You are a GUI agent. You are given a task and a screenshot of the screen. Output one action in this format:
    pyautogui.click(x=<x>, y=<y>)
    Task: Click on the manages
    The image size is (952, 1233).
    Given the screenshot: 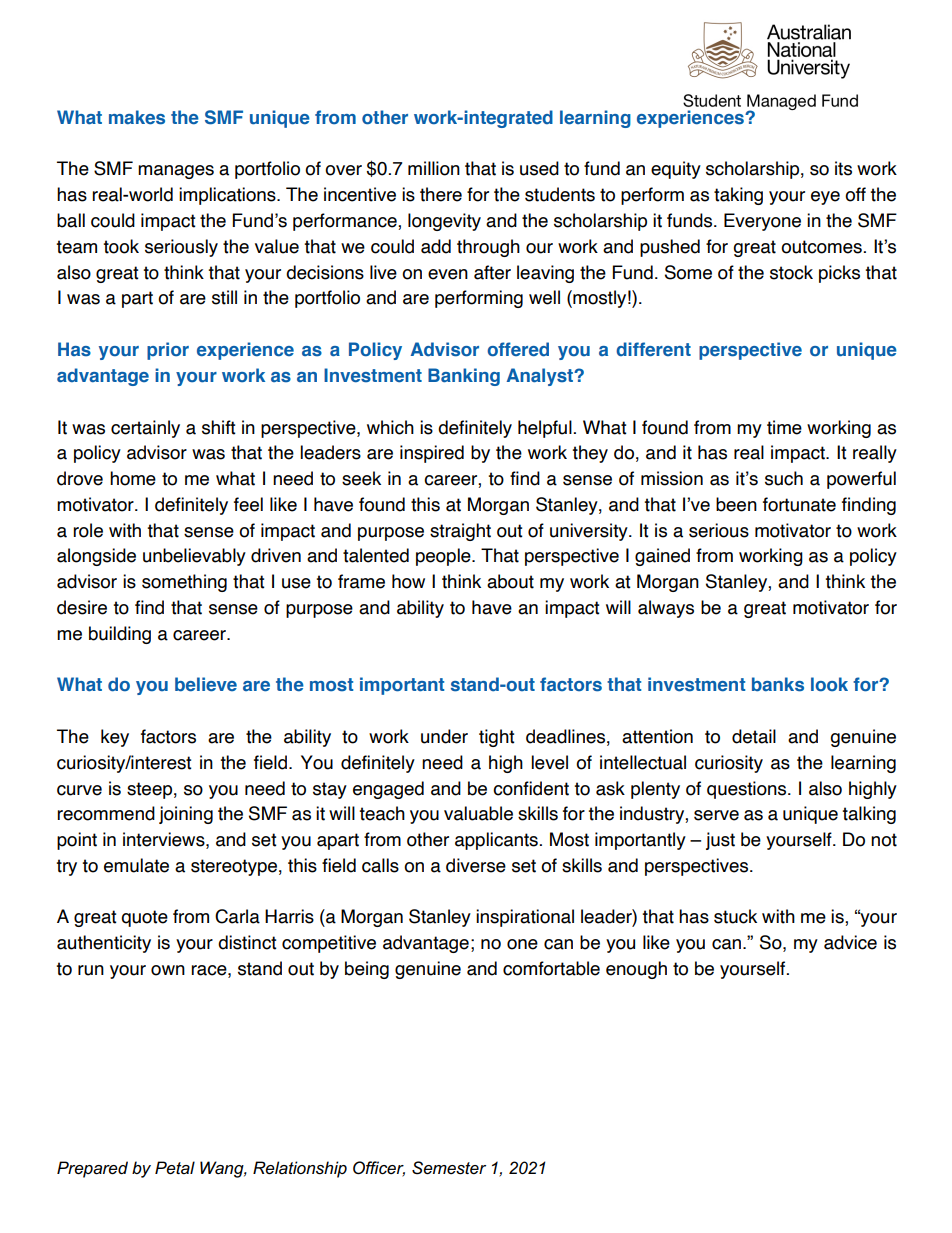 What is the action you would take?
    pyautogui.click(x=176, y=172)
